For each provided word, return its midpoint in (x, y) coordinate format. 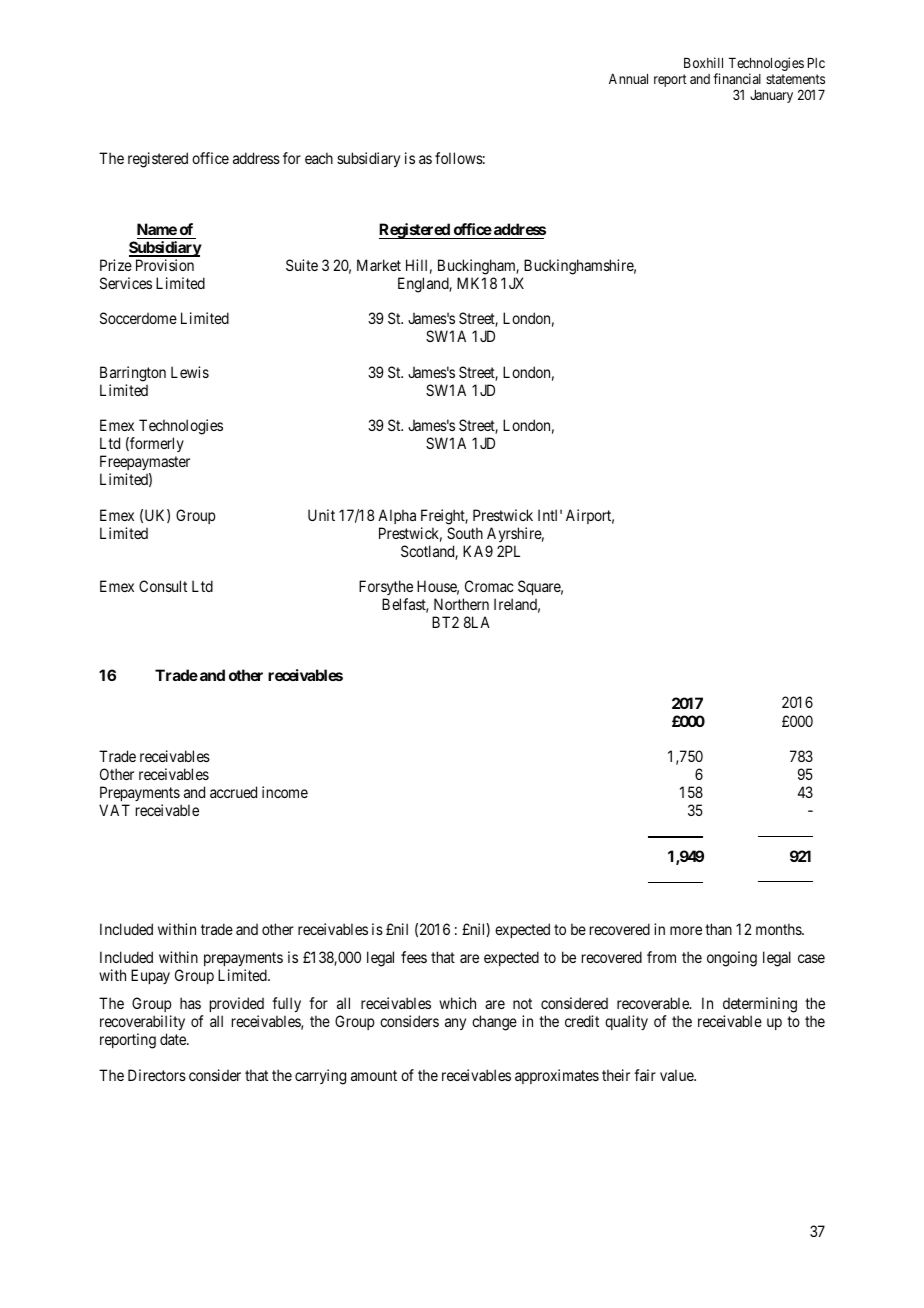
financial (737, 78)
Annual (628, 79)
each (319, 158)
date (174, 1039)
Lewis (190, 372)
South (465, 533)
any (455, 1024)
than (718, 929)
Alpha (397, 516)
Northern (461, 604)
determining (760, 1005)
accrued (233, 792)
